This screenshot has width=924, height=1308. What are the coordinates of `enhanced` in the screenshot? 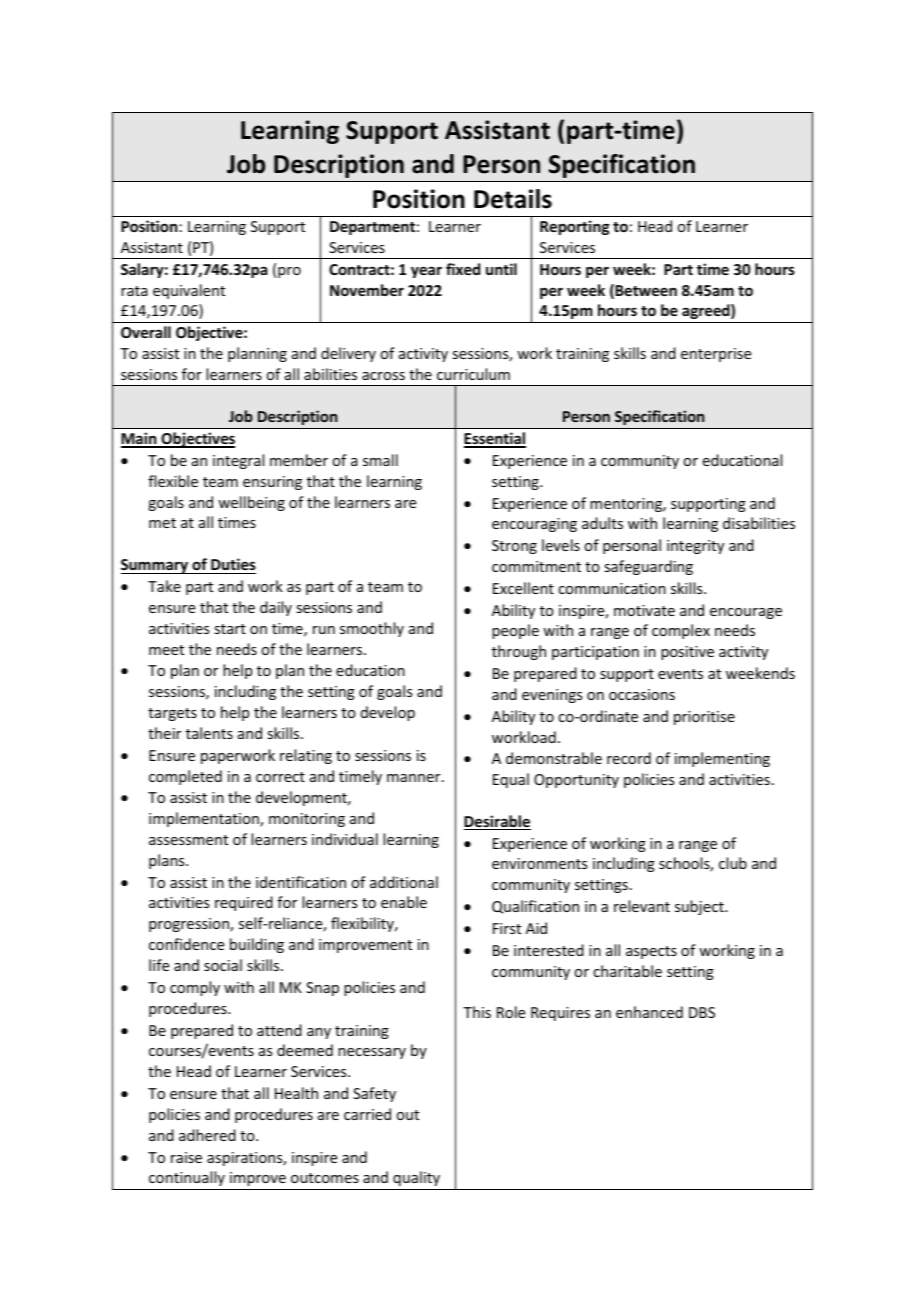 It's located at (649, 1012).
